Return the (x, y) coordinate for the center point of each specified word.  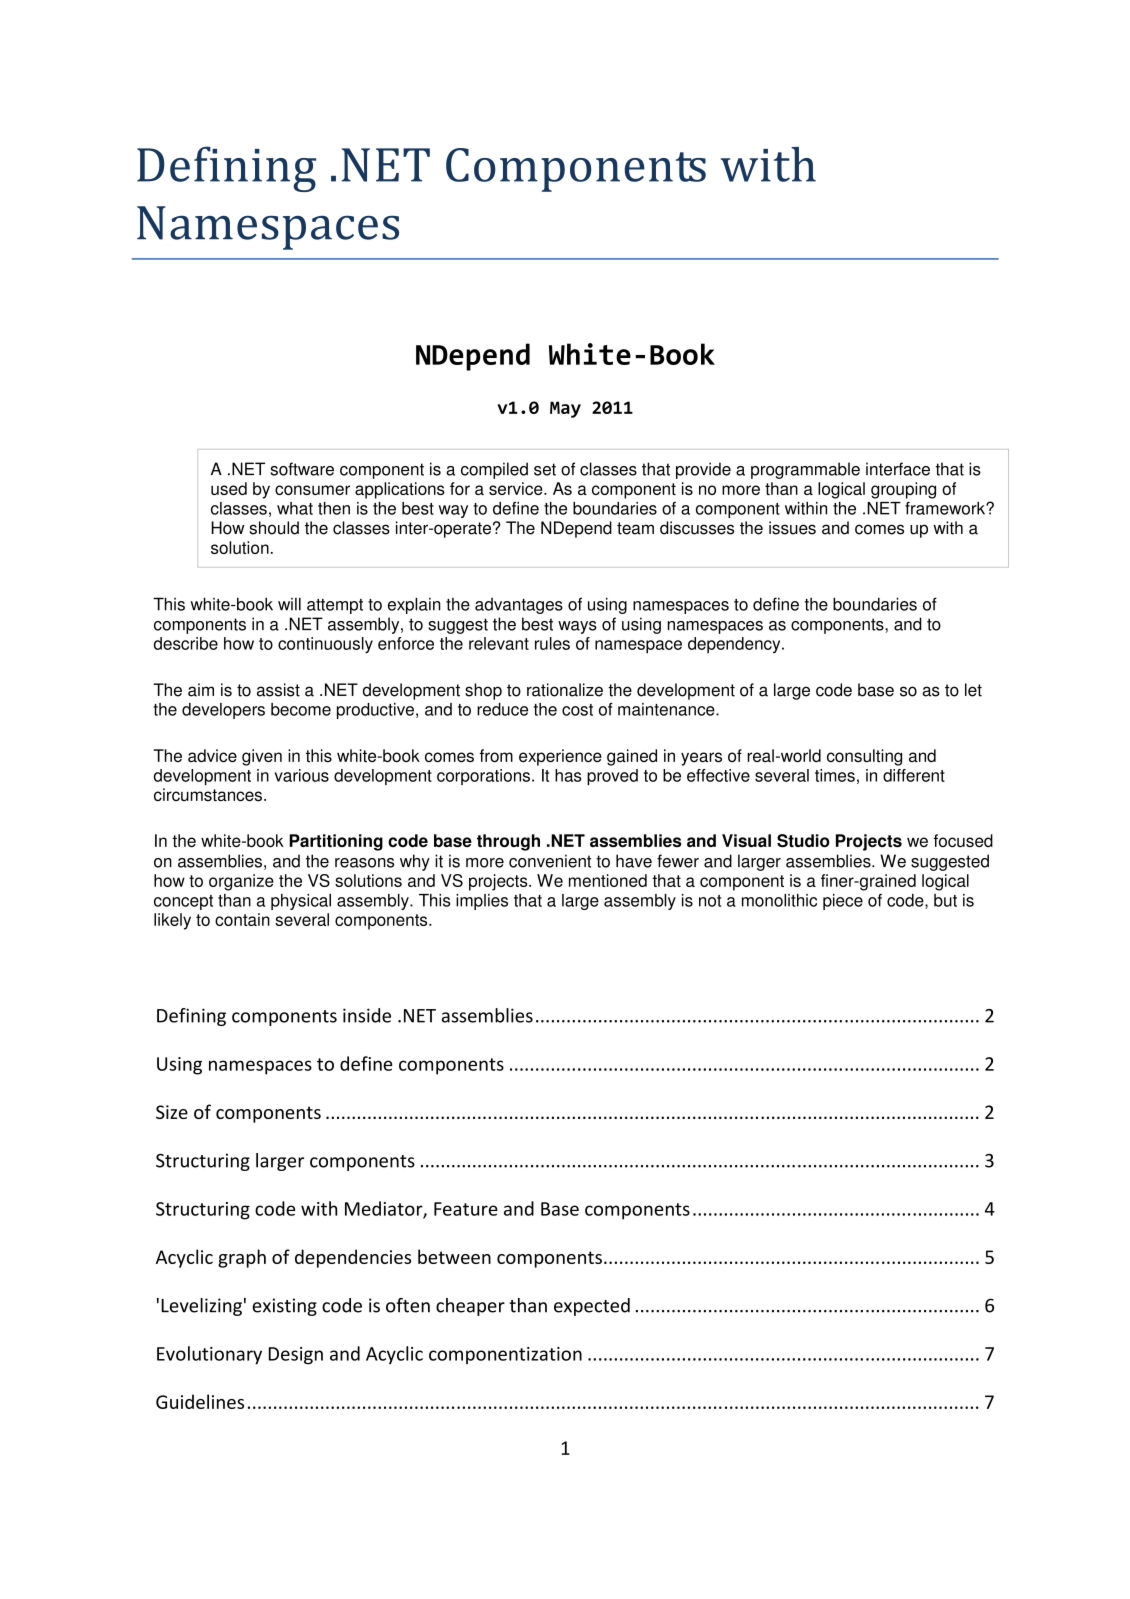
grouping (903, 490)
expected (592, 1307)
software (302, 469)
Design (296, 1356)
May (565, 409)
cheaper (470, 1307)
